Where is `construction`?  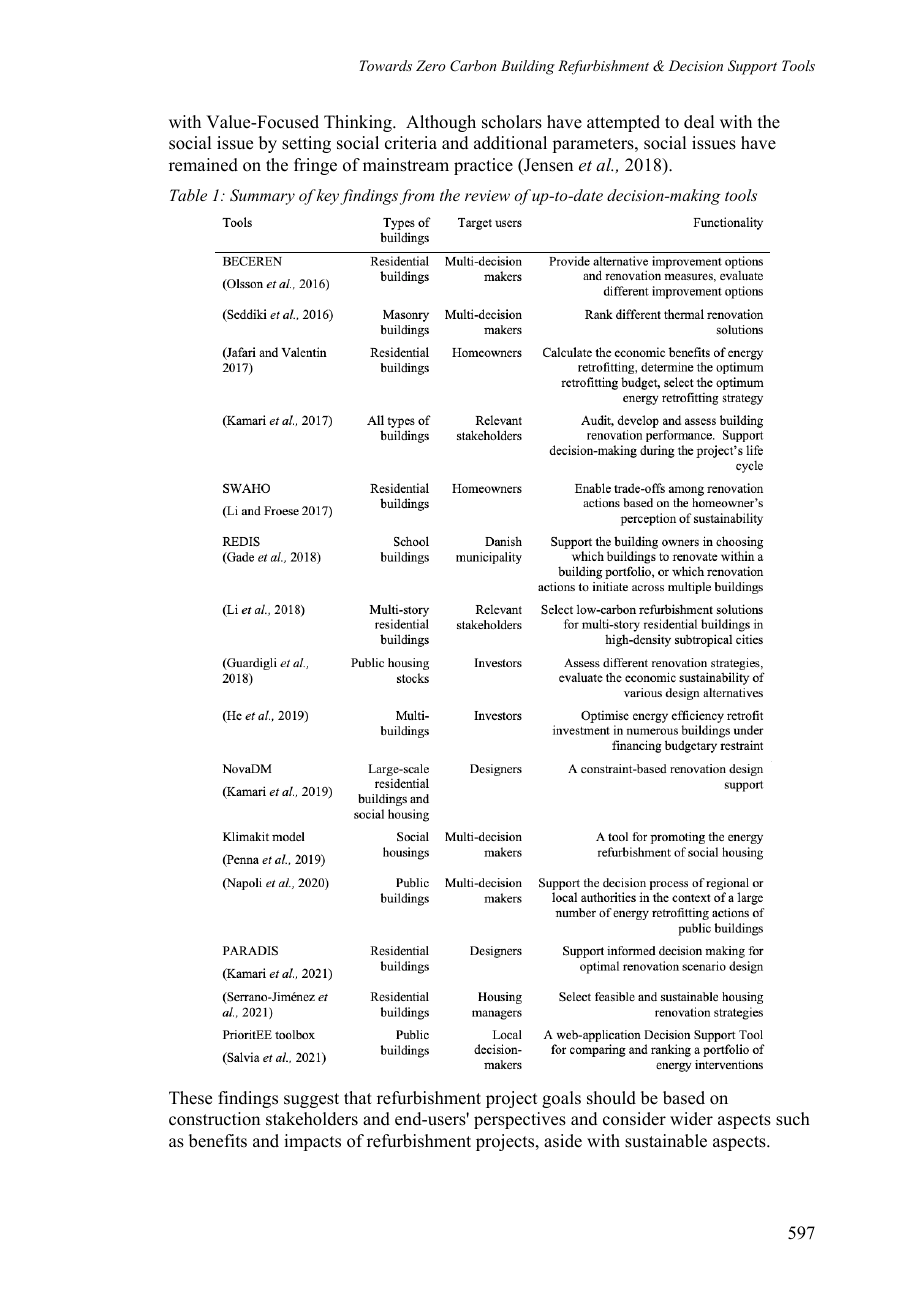
construction is located at coordinates (214, 1119).
